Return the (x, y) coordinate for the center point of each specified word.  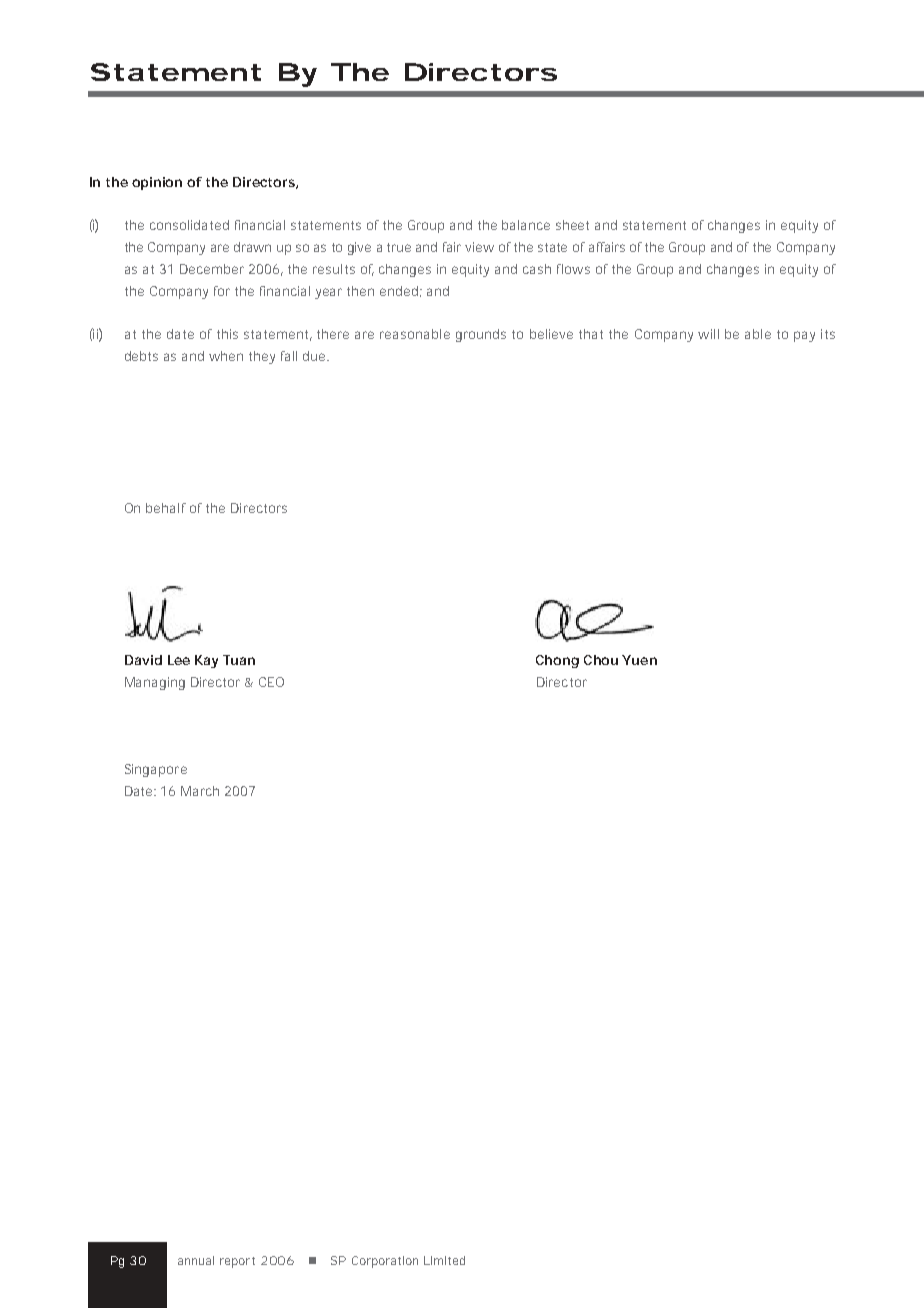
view (479, 247)
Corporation (385, 1262)
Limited (444, 1260)
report (237, 1262)
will (708, 334)
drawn (252, 247)
